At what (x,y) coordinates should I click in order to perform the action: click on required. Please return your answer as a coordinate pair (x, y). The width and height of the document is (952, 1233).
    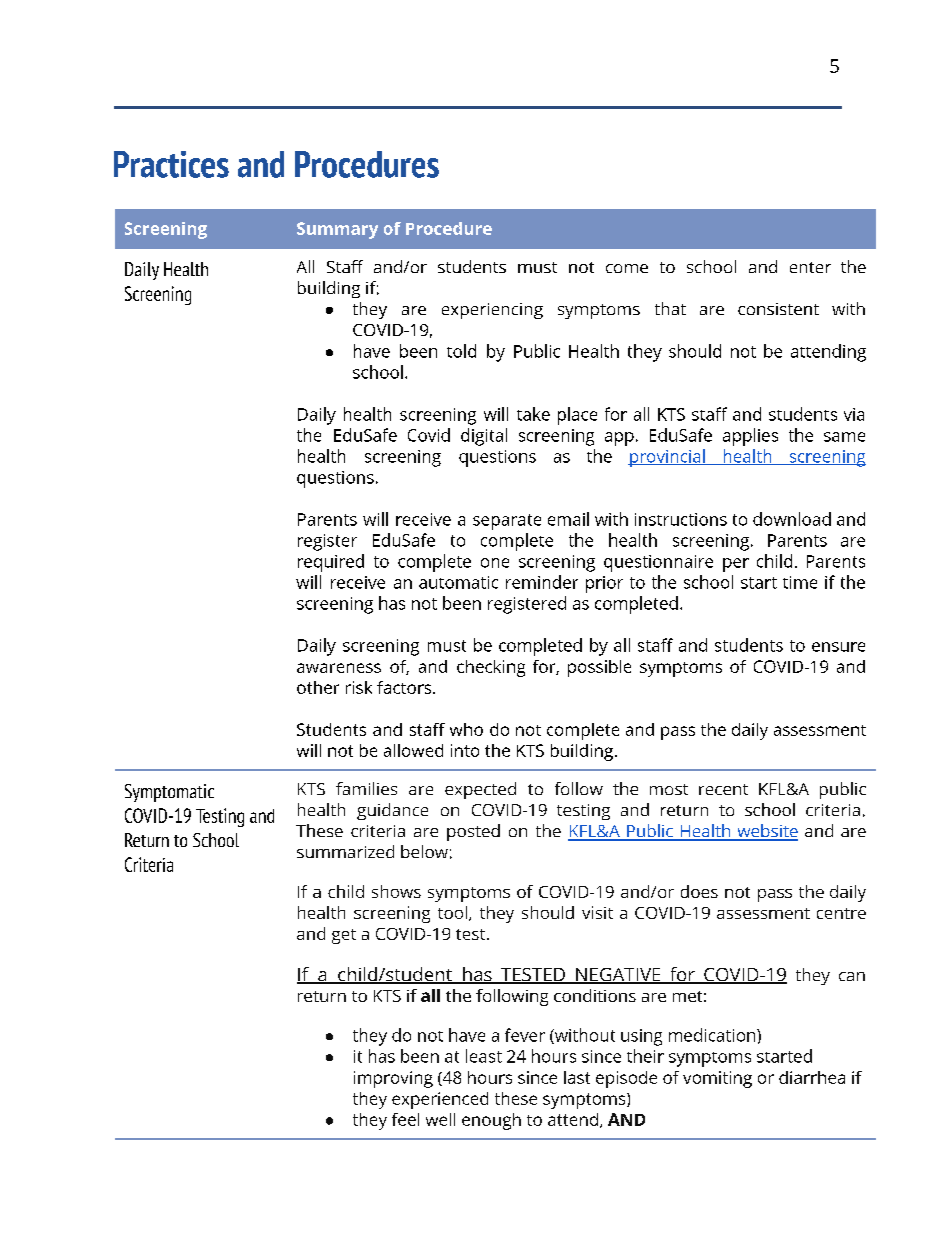
    Looking at the image, I should click on (331, 563).
